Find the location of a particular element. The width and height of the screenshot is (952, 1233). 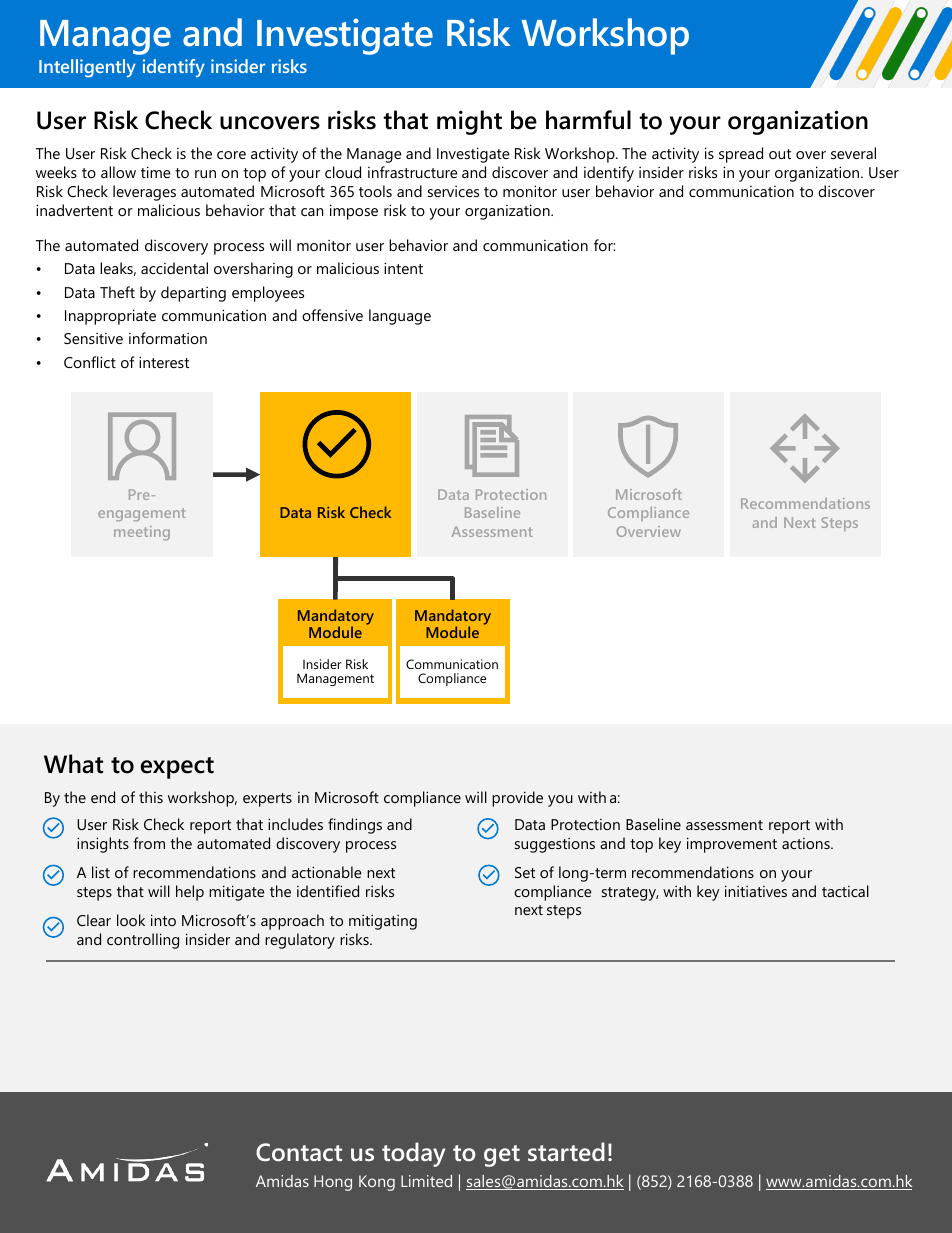

Contact is located at coordinates (299, 1152).
